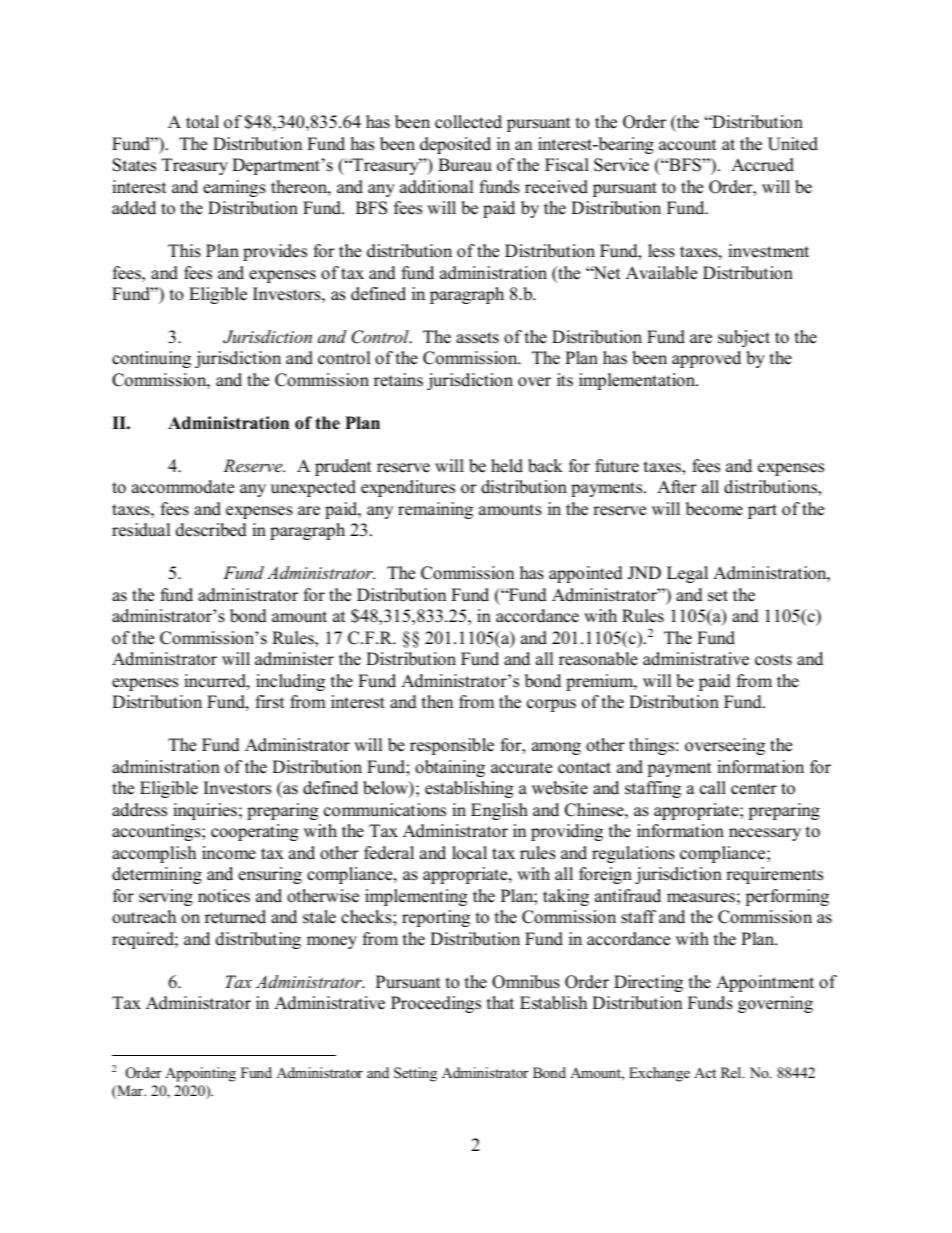  What do you see at coordinates (435, 510) in the document?
I see `remaining` at bounding box center [435, 510].
